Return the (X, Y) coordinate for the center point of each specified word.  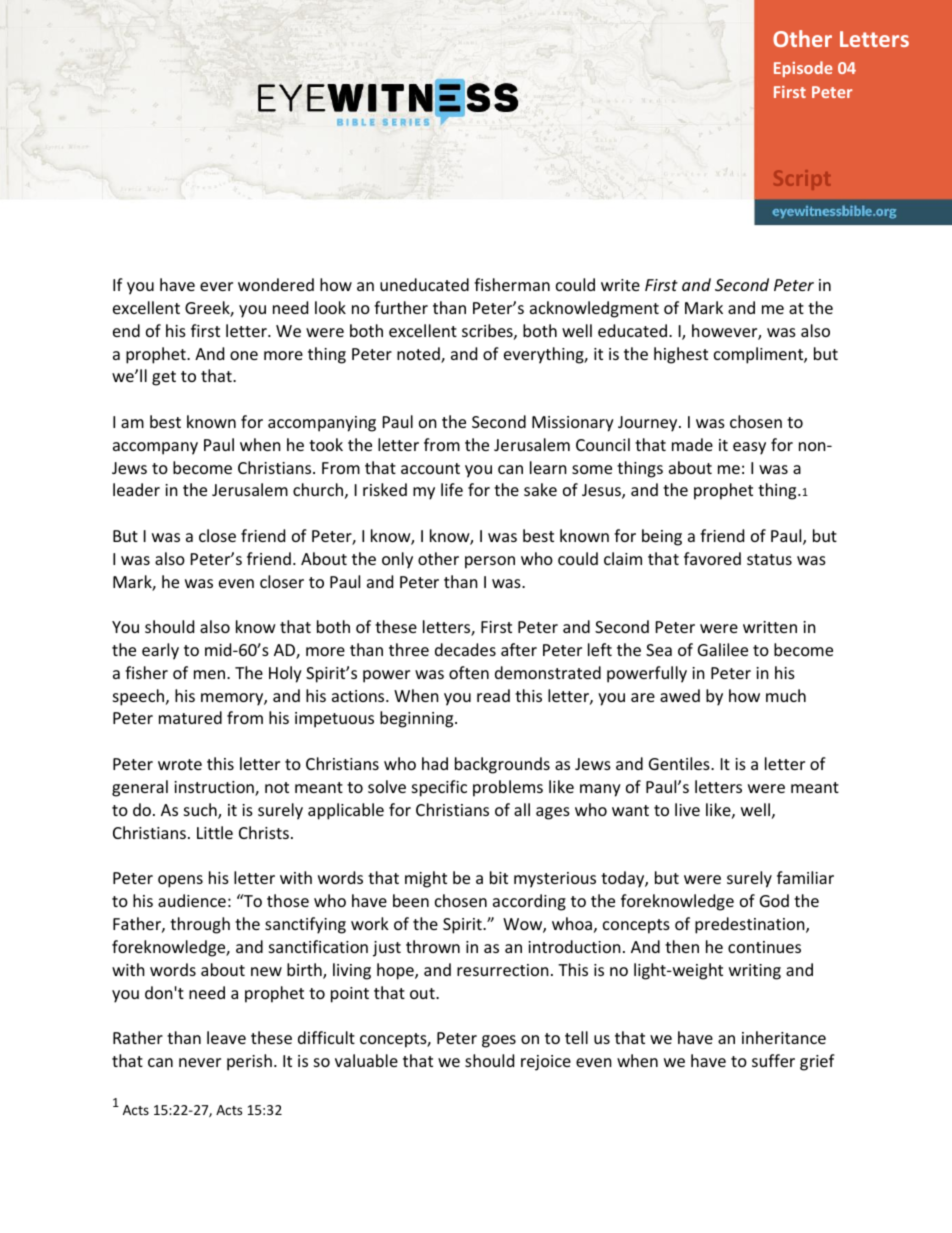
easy (749, 448)
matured (190, 717)
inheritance (784, 1037)
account (430, 468)
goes (499, 1041)
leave (226, 1037)
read (493, 695)
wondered (276, 284)
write (620, 285)
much (786, 695)
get (164, 378)
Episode (803, 69)
